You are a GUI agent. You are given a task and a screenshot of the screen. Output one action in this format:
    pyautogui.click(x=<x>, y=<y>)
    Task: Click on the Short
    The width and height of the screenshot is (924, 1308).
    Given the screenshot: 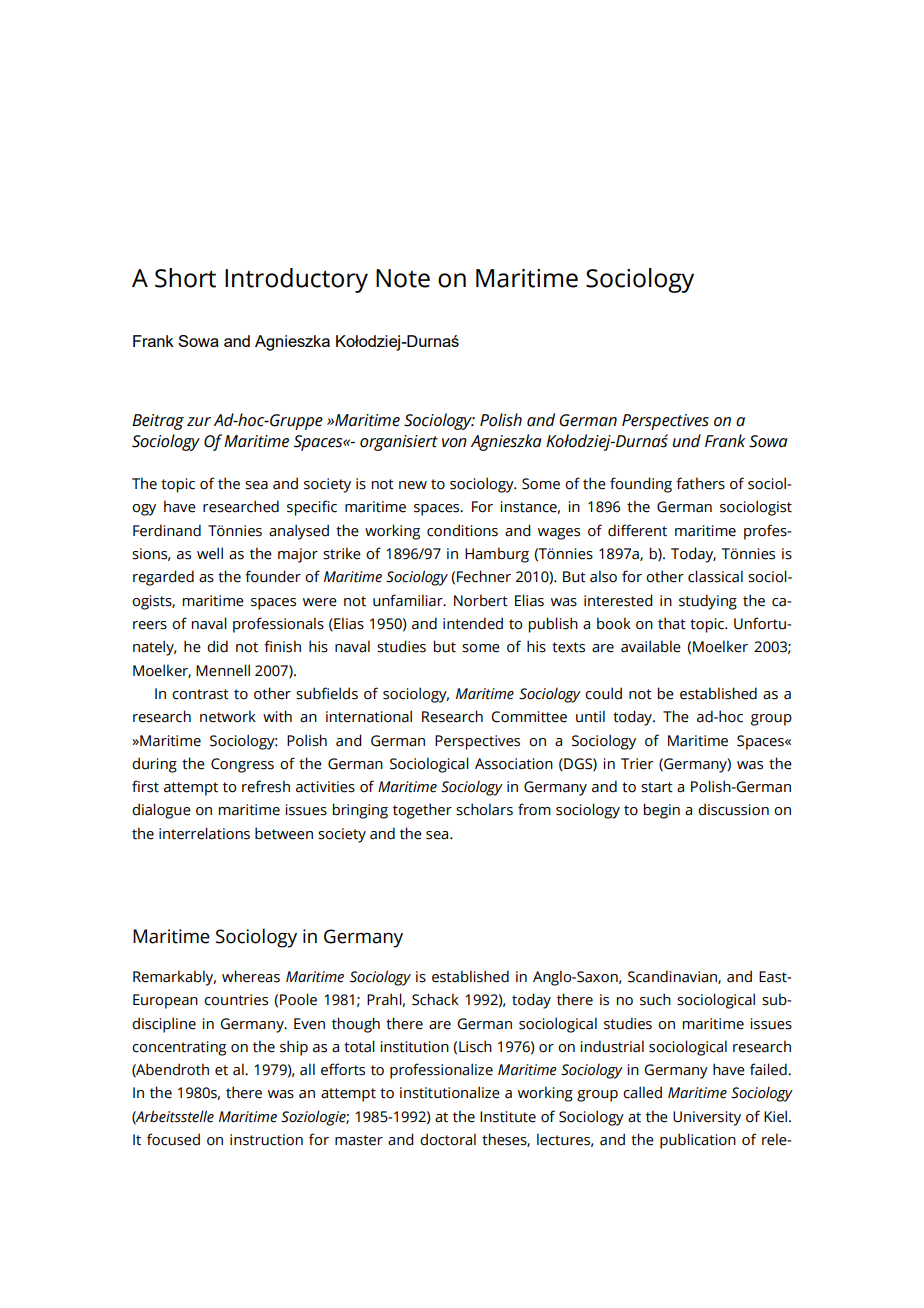 What is the action you would take?
    pyautogui.click(x=185, y=278)
